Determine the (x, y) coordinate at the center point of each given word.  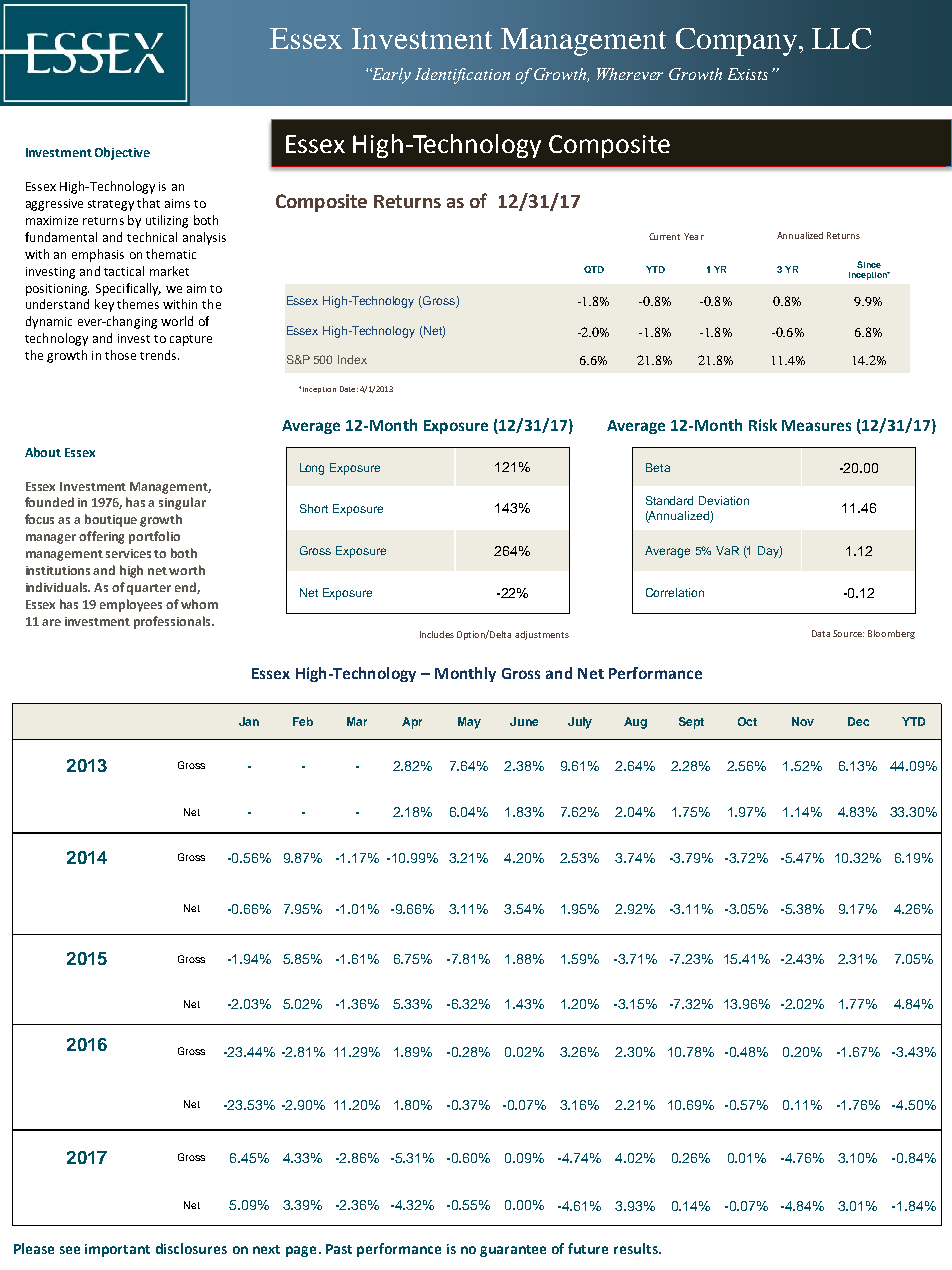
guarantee (513, 1251)
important (117, 1250)
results (637, 1248)
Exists (748, 74)
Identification (462, 76)
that (148, 203)
